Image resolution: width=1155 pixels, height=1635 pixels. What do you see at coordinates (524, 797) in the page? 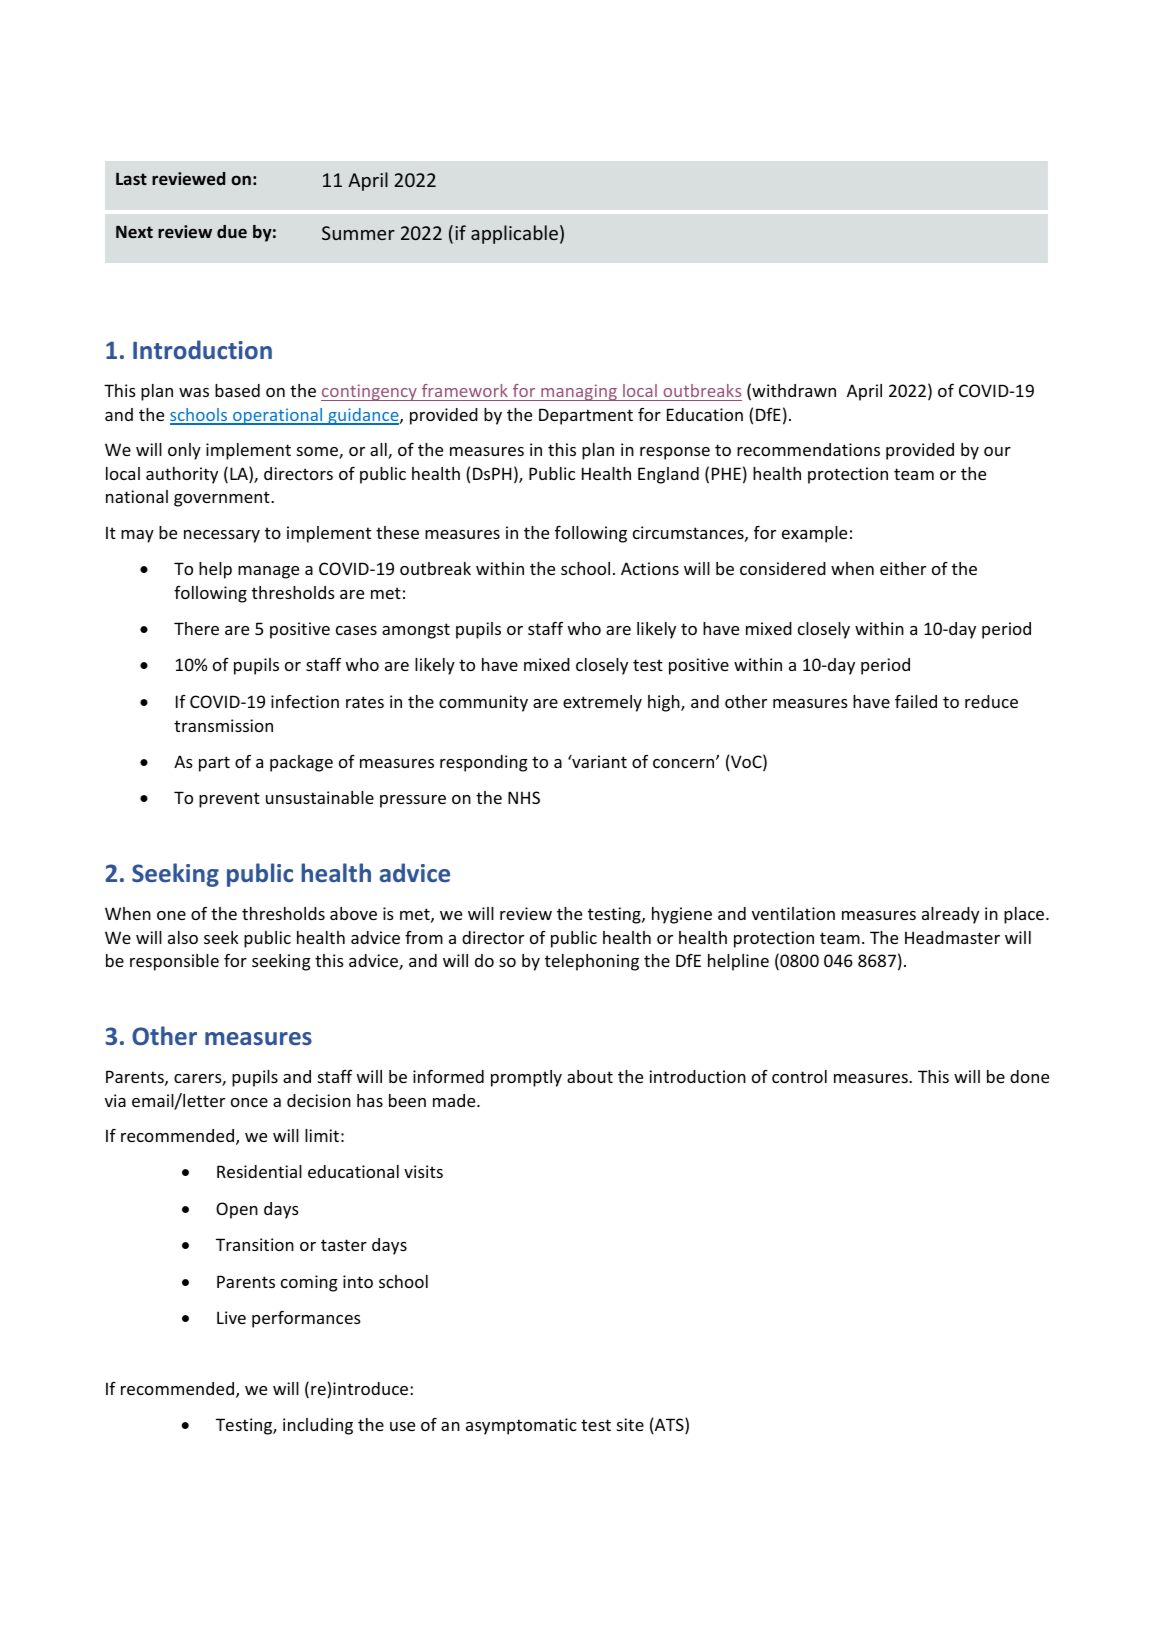
I see `NHS` at bounding box center [524, 797].
